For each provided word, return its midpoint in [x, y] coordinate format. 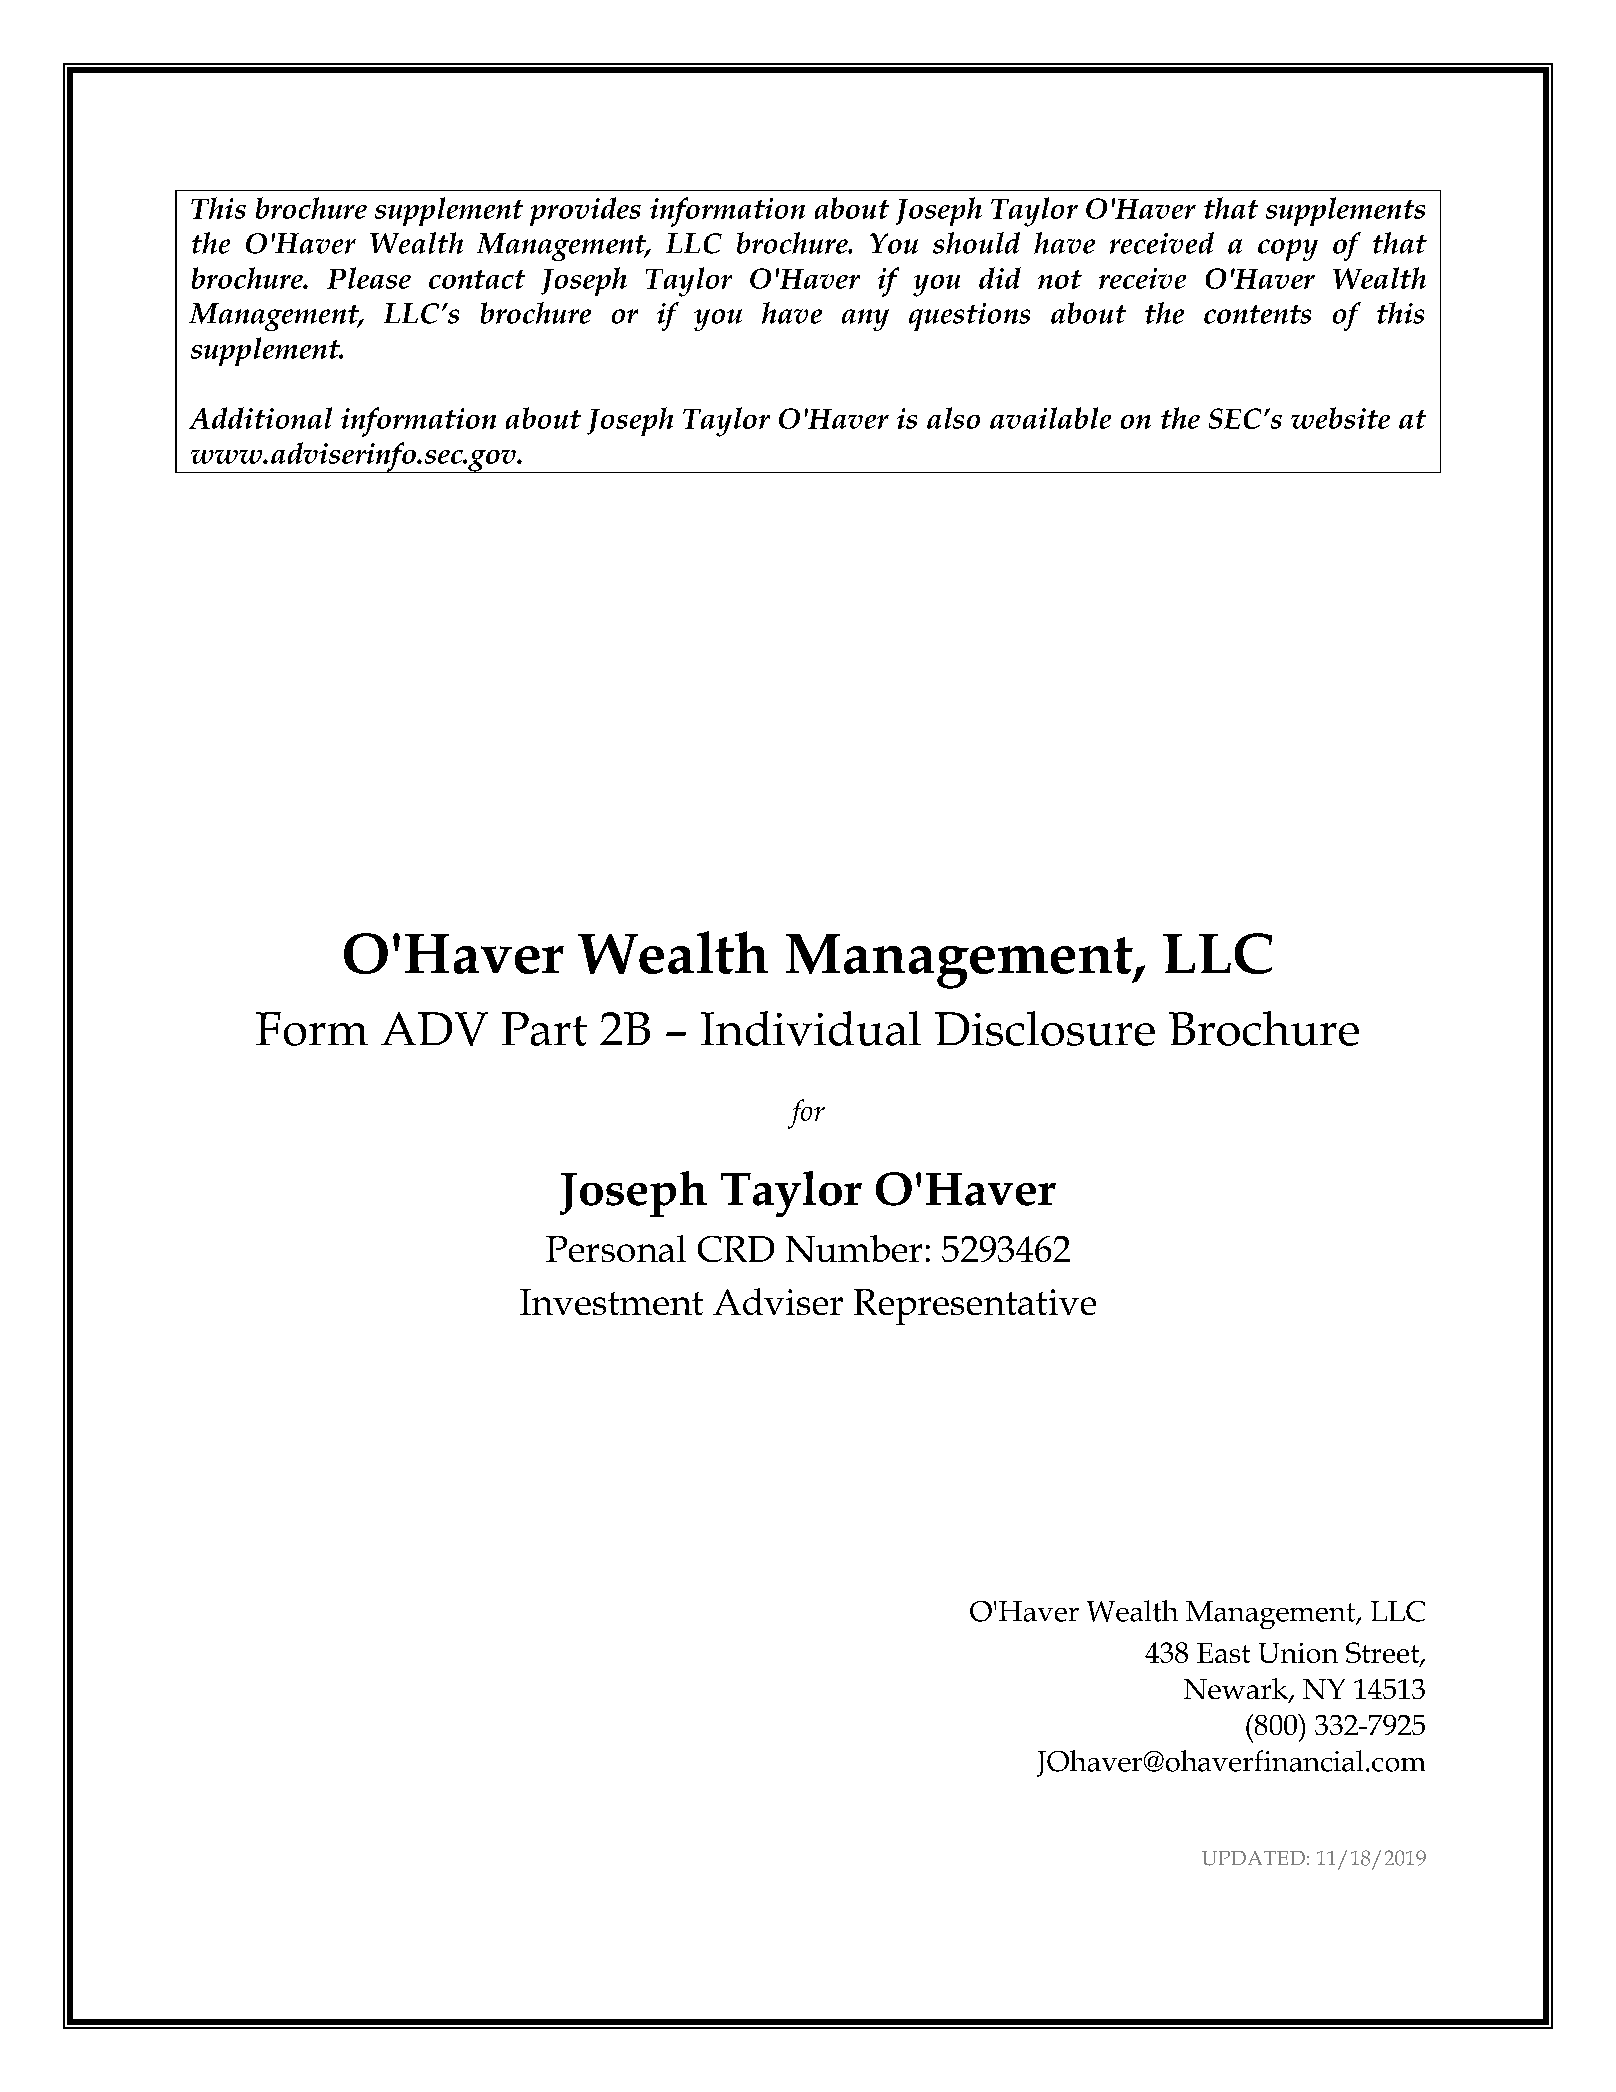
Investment [611, 1302]
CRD [736, 1249]
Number [854, 1248]
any [865, 320]
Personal [616, 1248]
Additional [260, 418]
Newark [1237, 1690]
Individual [811, 1028]
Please [369, 278]
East [1223, 1653]
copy [1288, 250]
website [1340, 418]
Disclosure [1045, 1028]
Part [544, 1029]
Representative [975, 1307]
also [953, 418]
